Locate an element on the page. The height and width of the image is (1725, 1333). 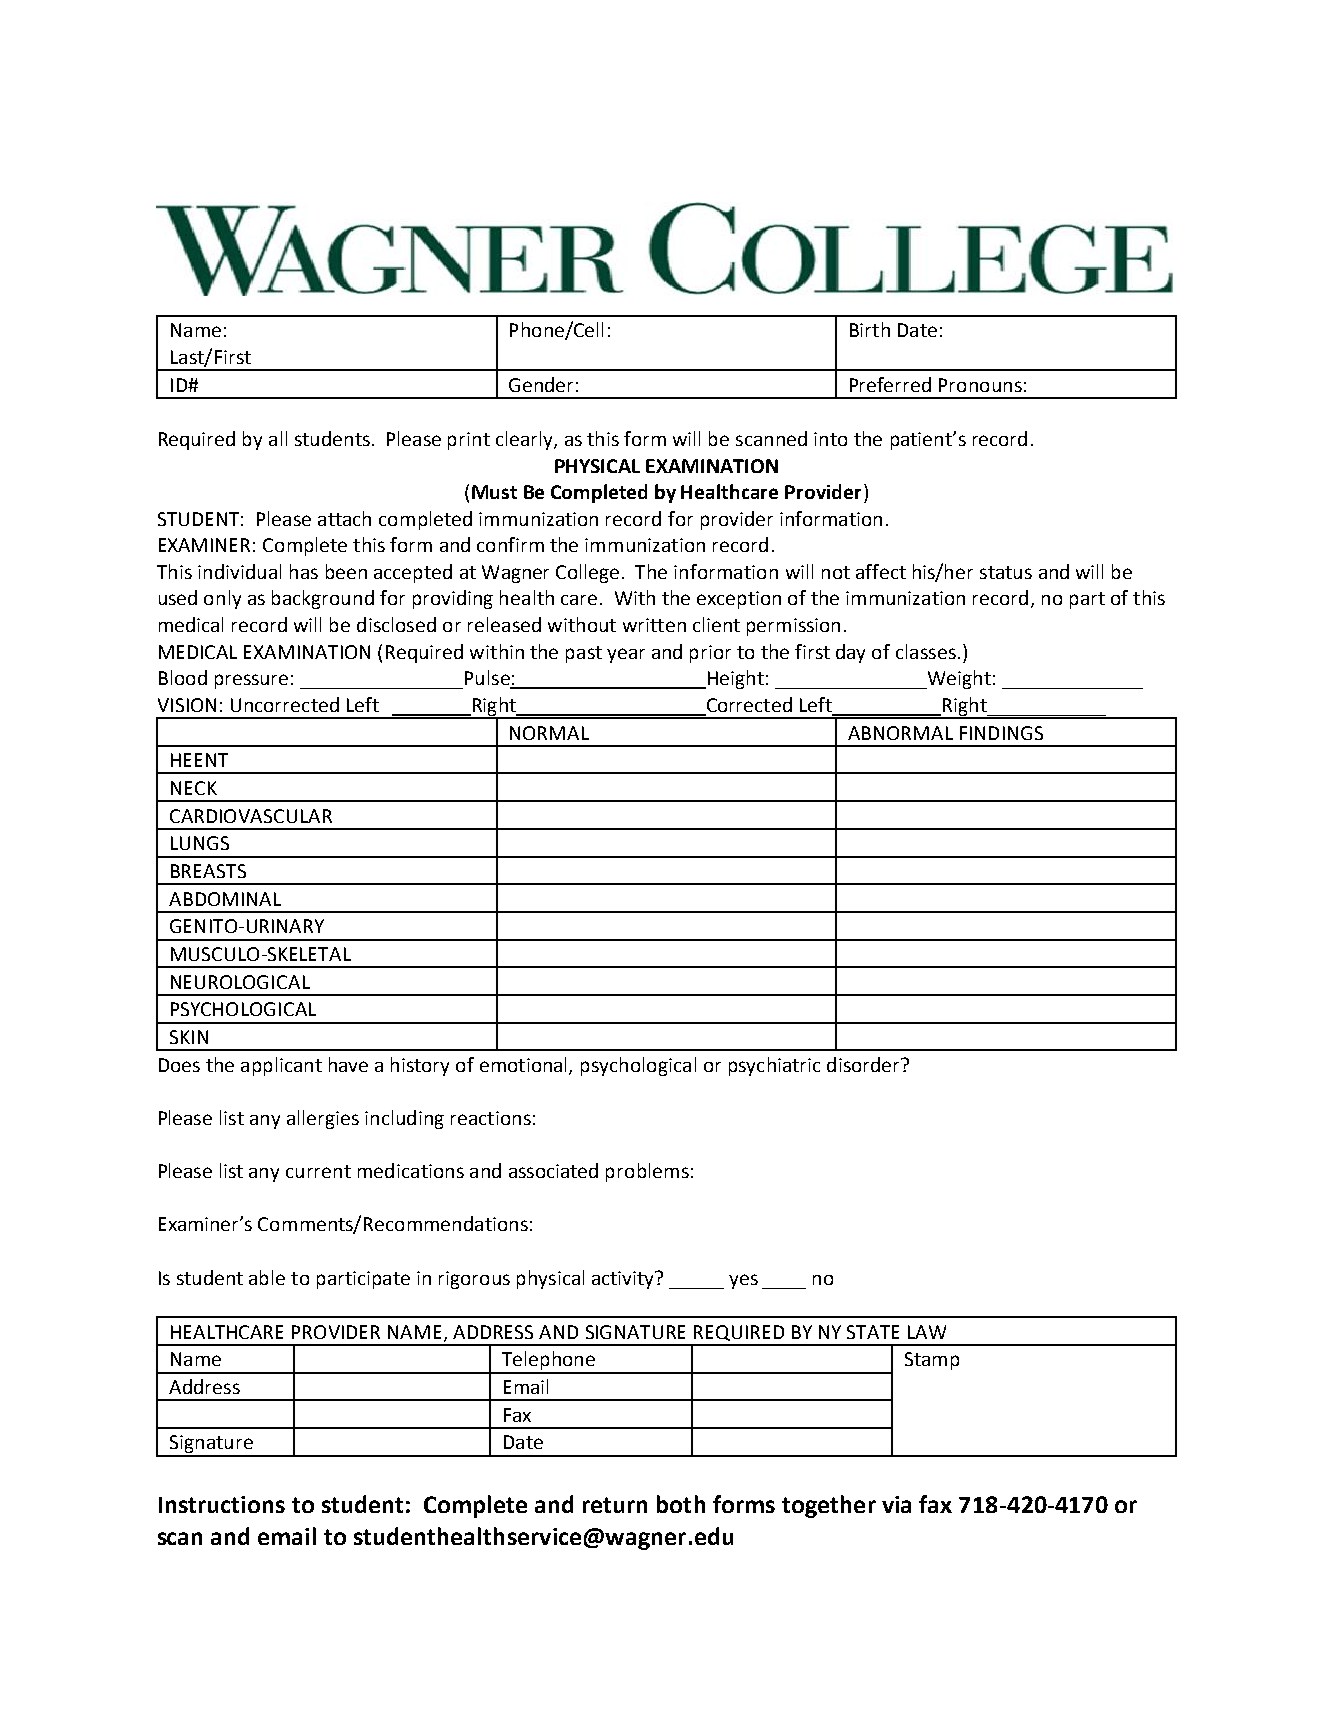
LAW is located at coordinates (927, 1332).
